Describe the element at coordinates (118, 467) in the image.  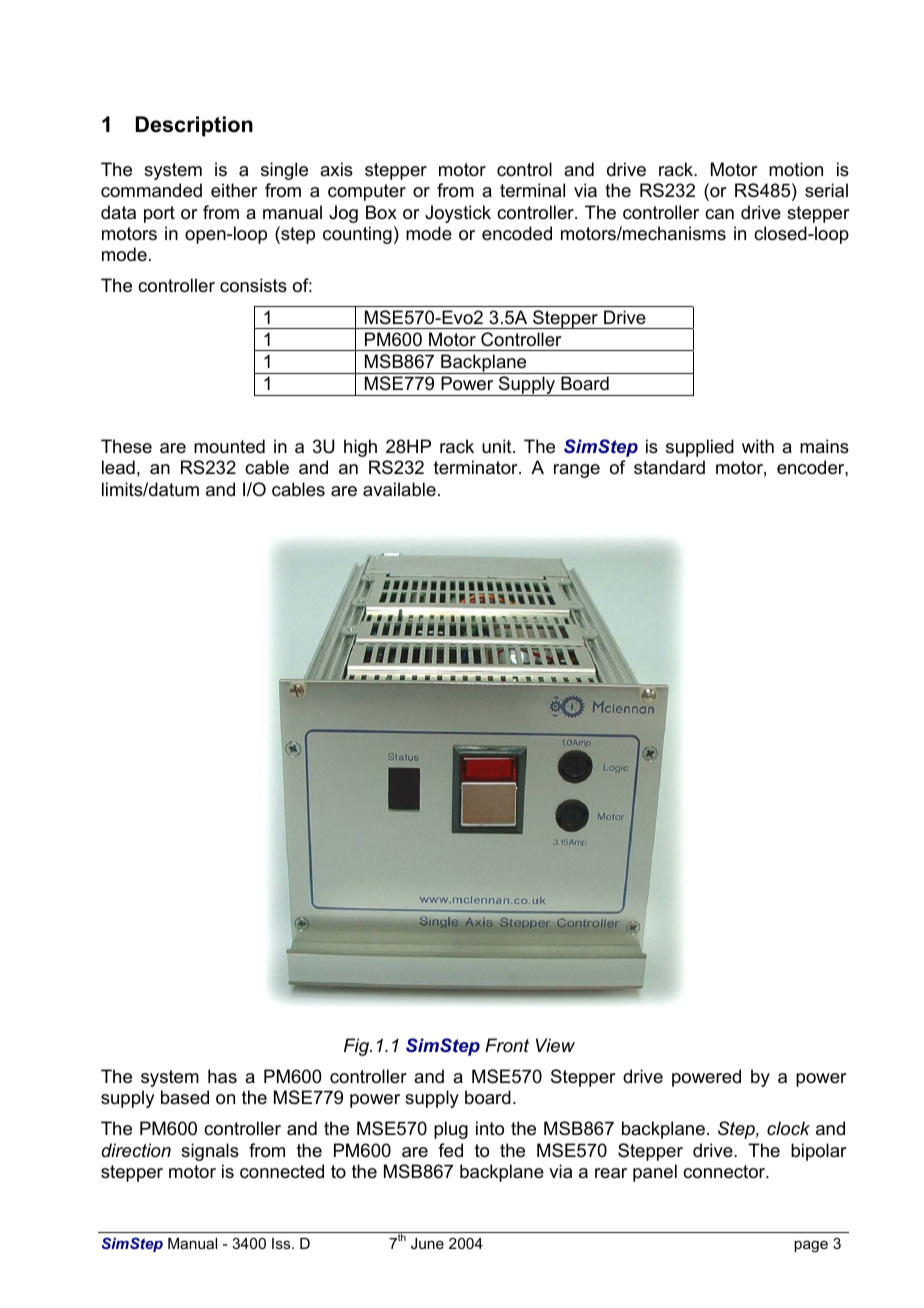
I see `lead` at that location.
